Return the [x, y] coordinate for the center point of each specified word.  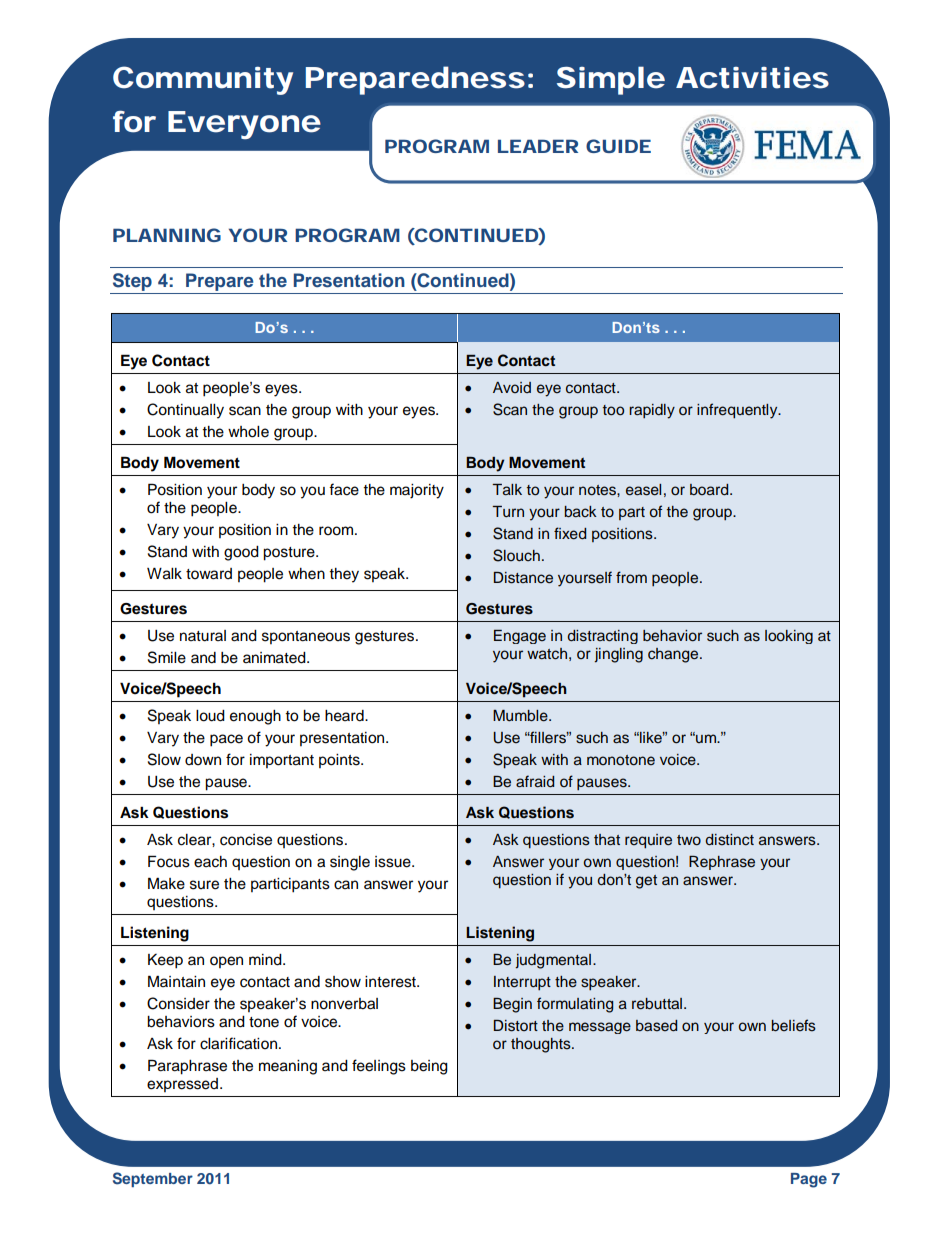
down [203, 760]
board [710, 490]
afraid [535, 781]
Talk [507, 489]
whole [248, 432]
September [153, 1179]
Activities [752, 78]
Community [203, 80]
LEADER [538, 146]
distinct [730, 840]
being [429, 1067]
